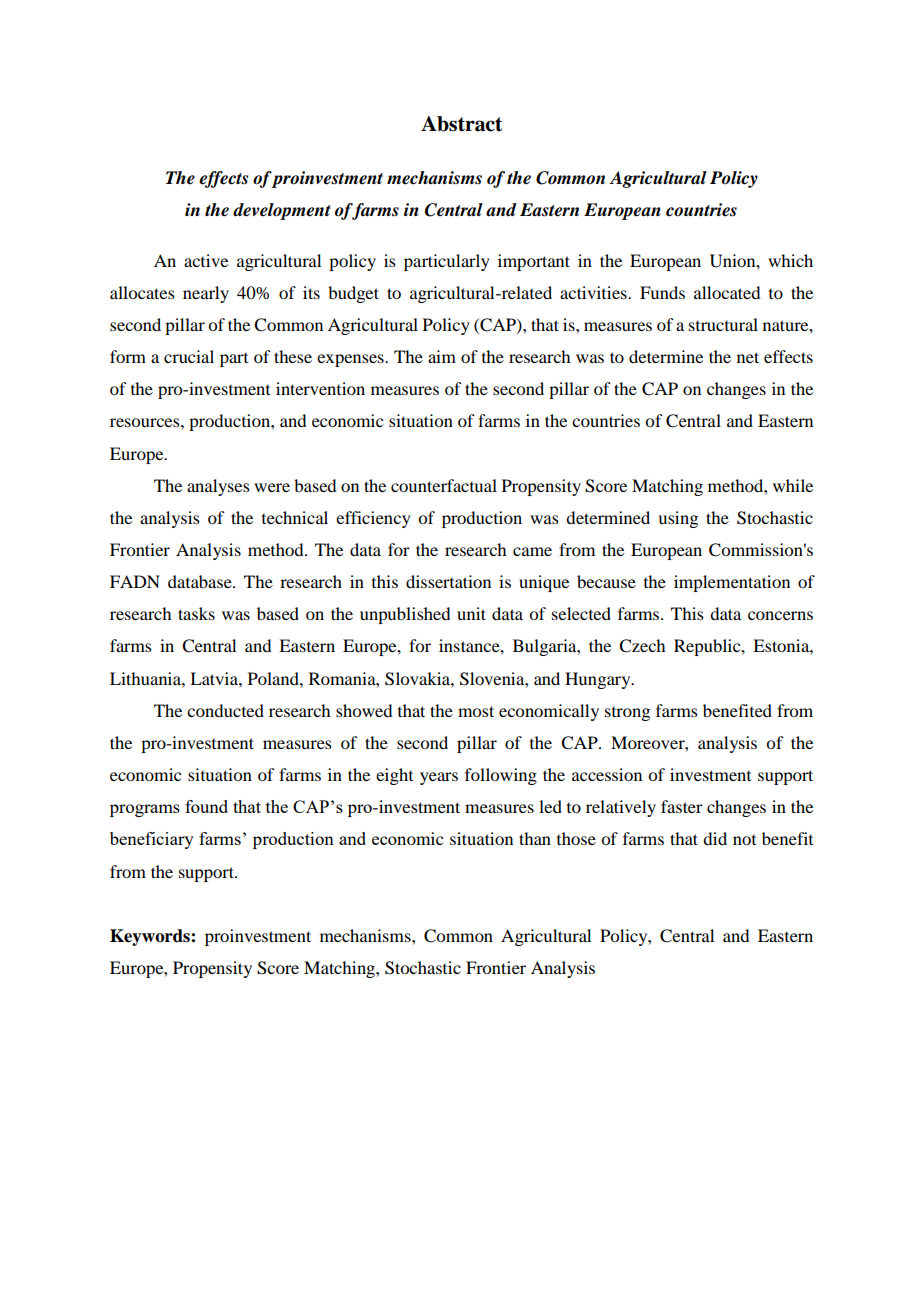  Describe the element at coordinates (206, 806) in the image. I see `found` at that location.
